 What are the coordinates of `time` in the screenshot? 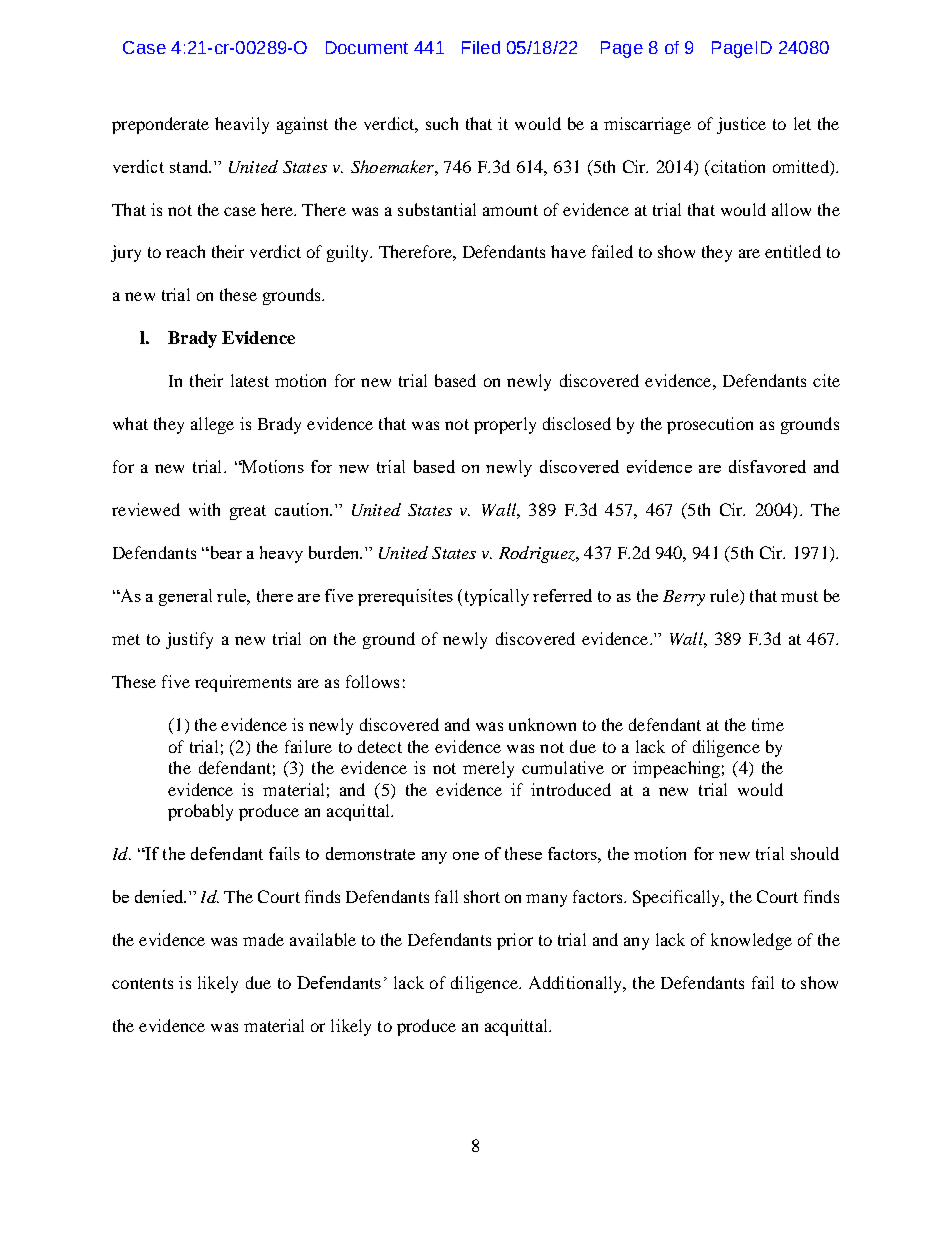 It's located at (768, 724).
